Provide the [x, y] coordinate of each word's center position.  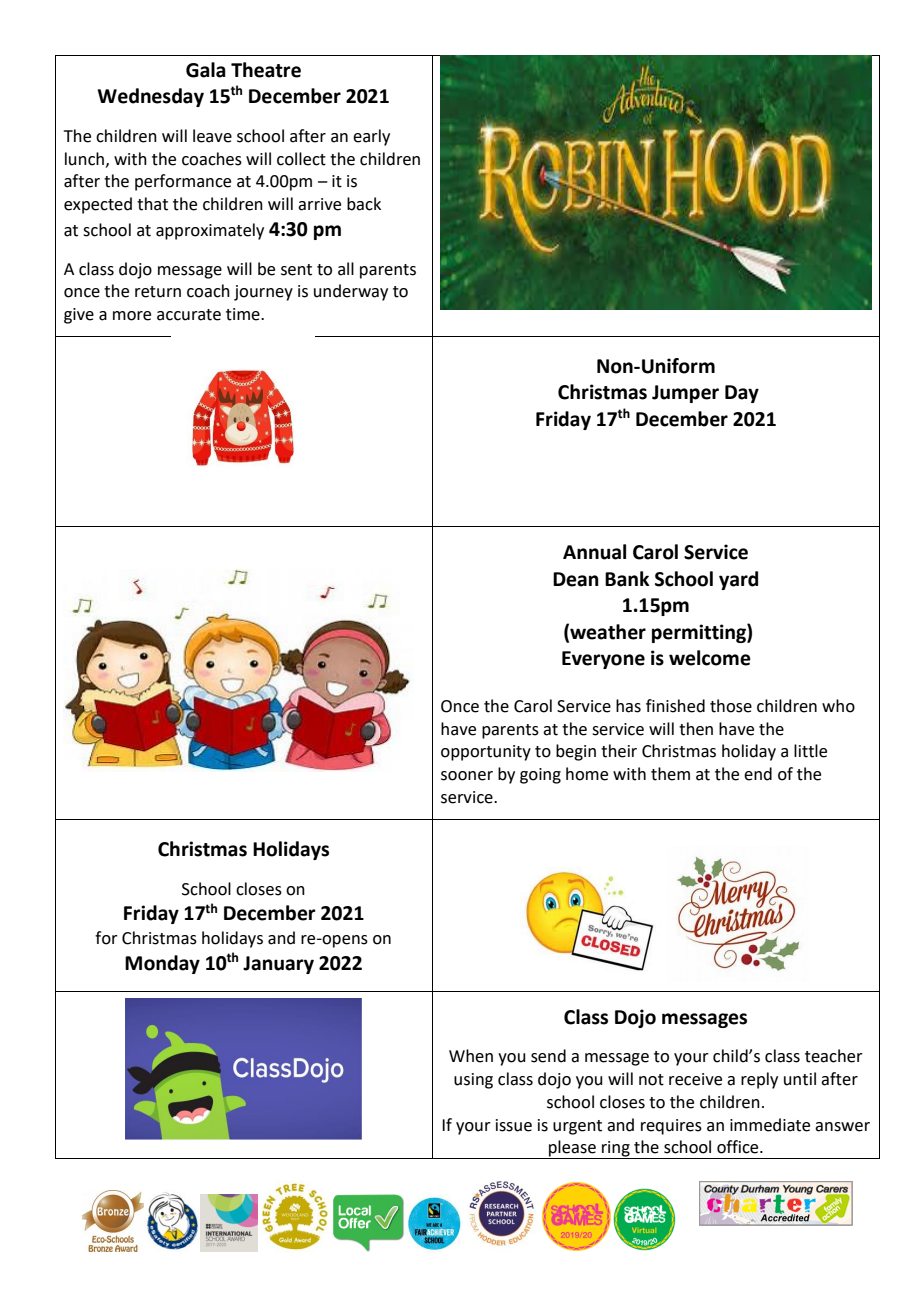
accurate [189, 315]
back [364, 204]
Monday [162, 964]
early [371, 137]
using [473, 1081]
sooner [467, 776]
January [278, 965]
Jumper [685, 394]
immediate [770, 1125]
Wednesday [150, 97]
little [810, 751]
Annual [594, 552]
